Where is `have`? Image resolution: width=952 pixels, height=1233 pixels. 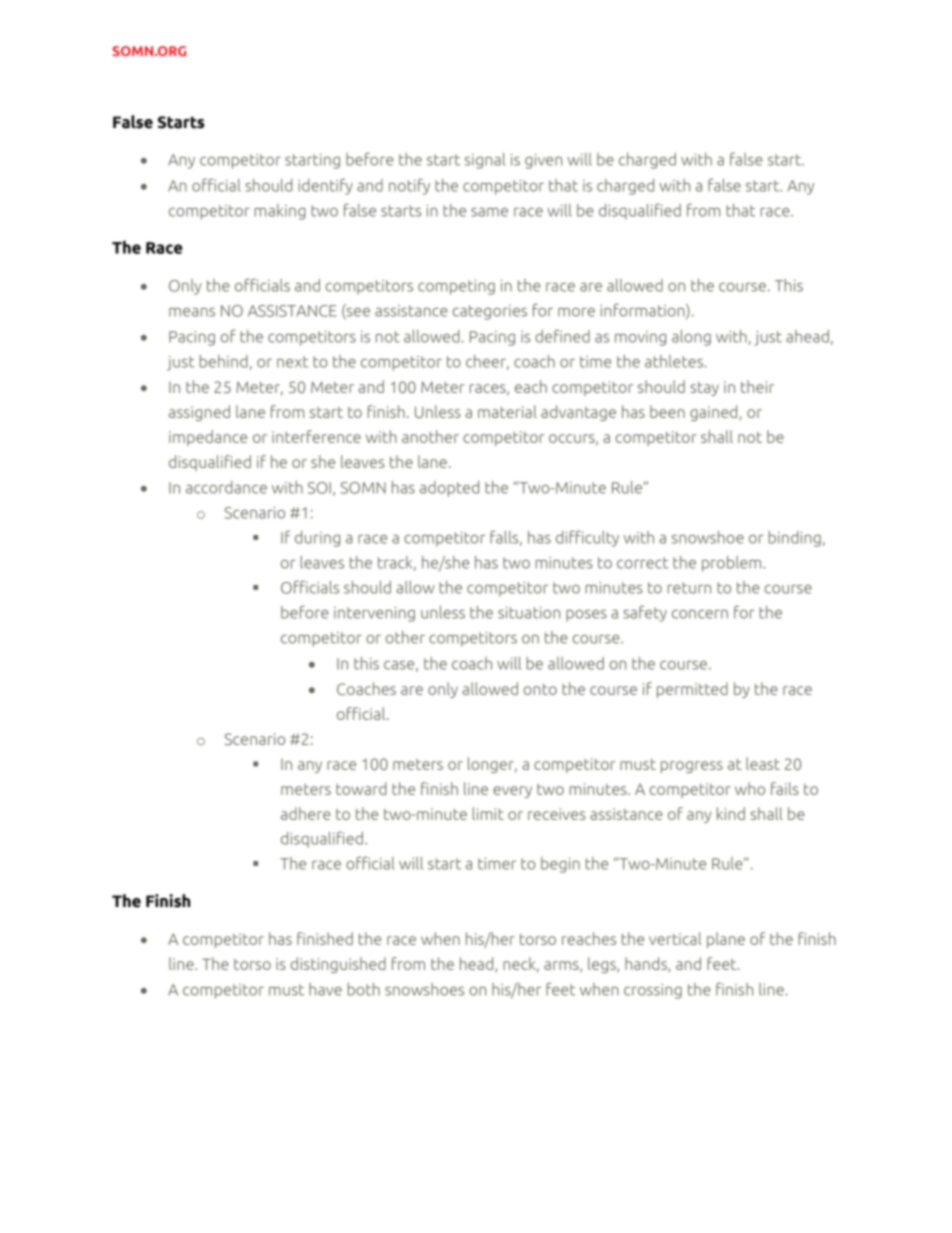 have is located at coordinates (325, 989).
